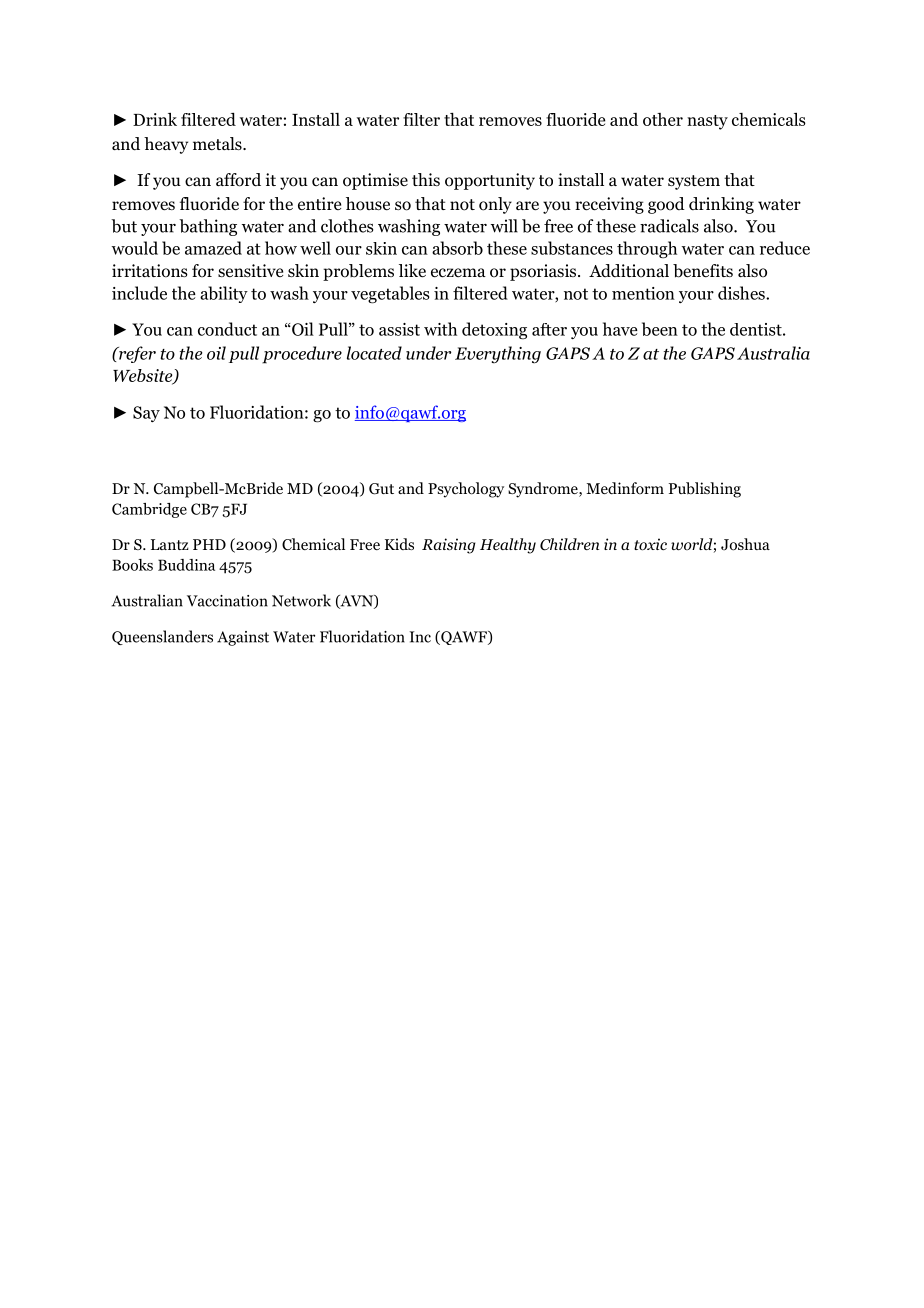  What do you see at coordinates (243, 638) in the screenshot?
I see `Against` at bounding box center [243, 638].
